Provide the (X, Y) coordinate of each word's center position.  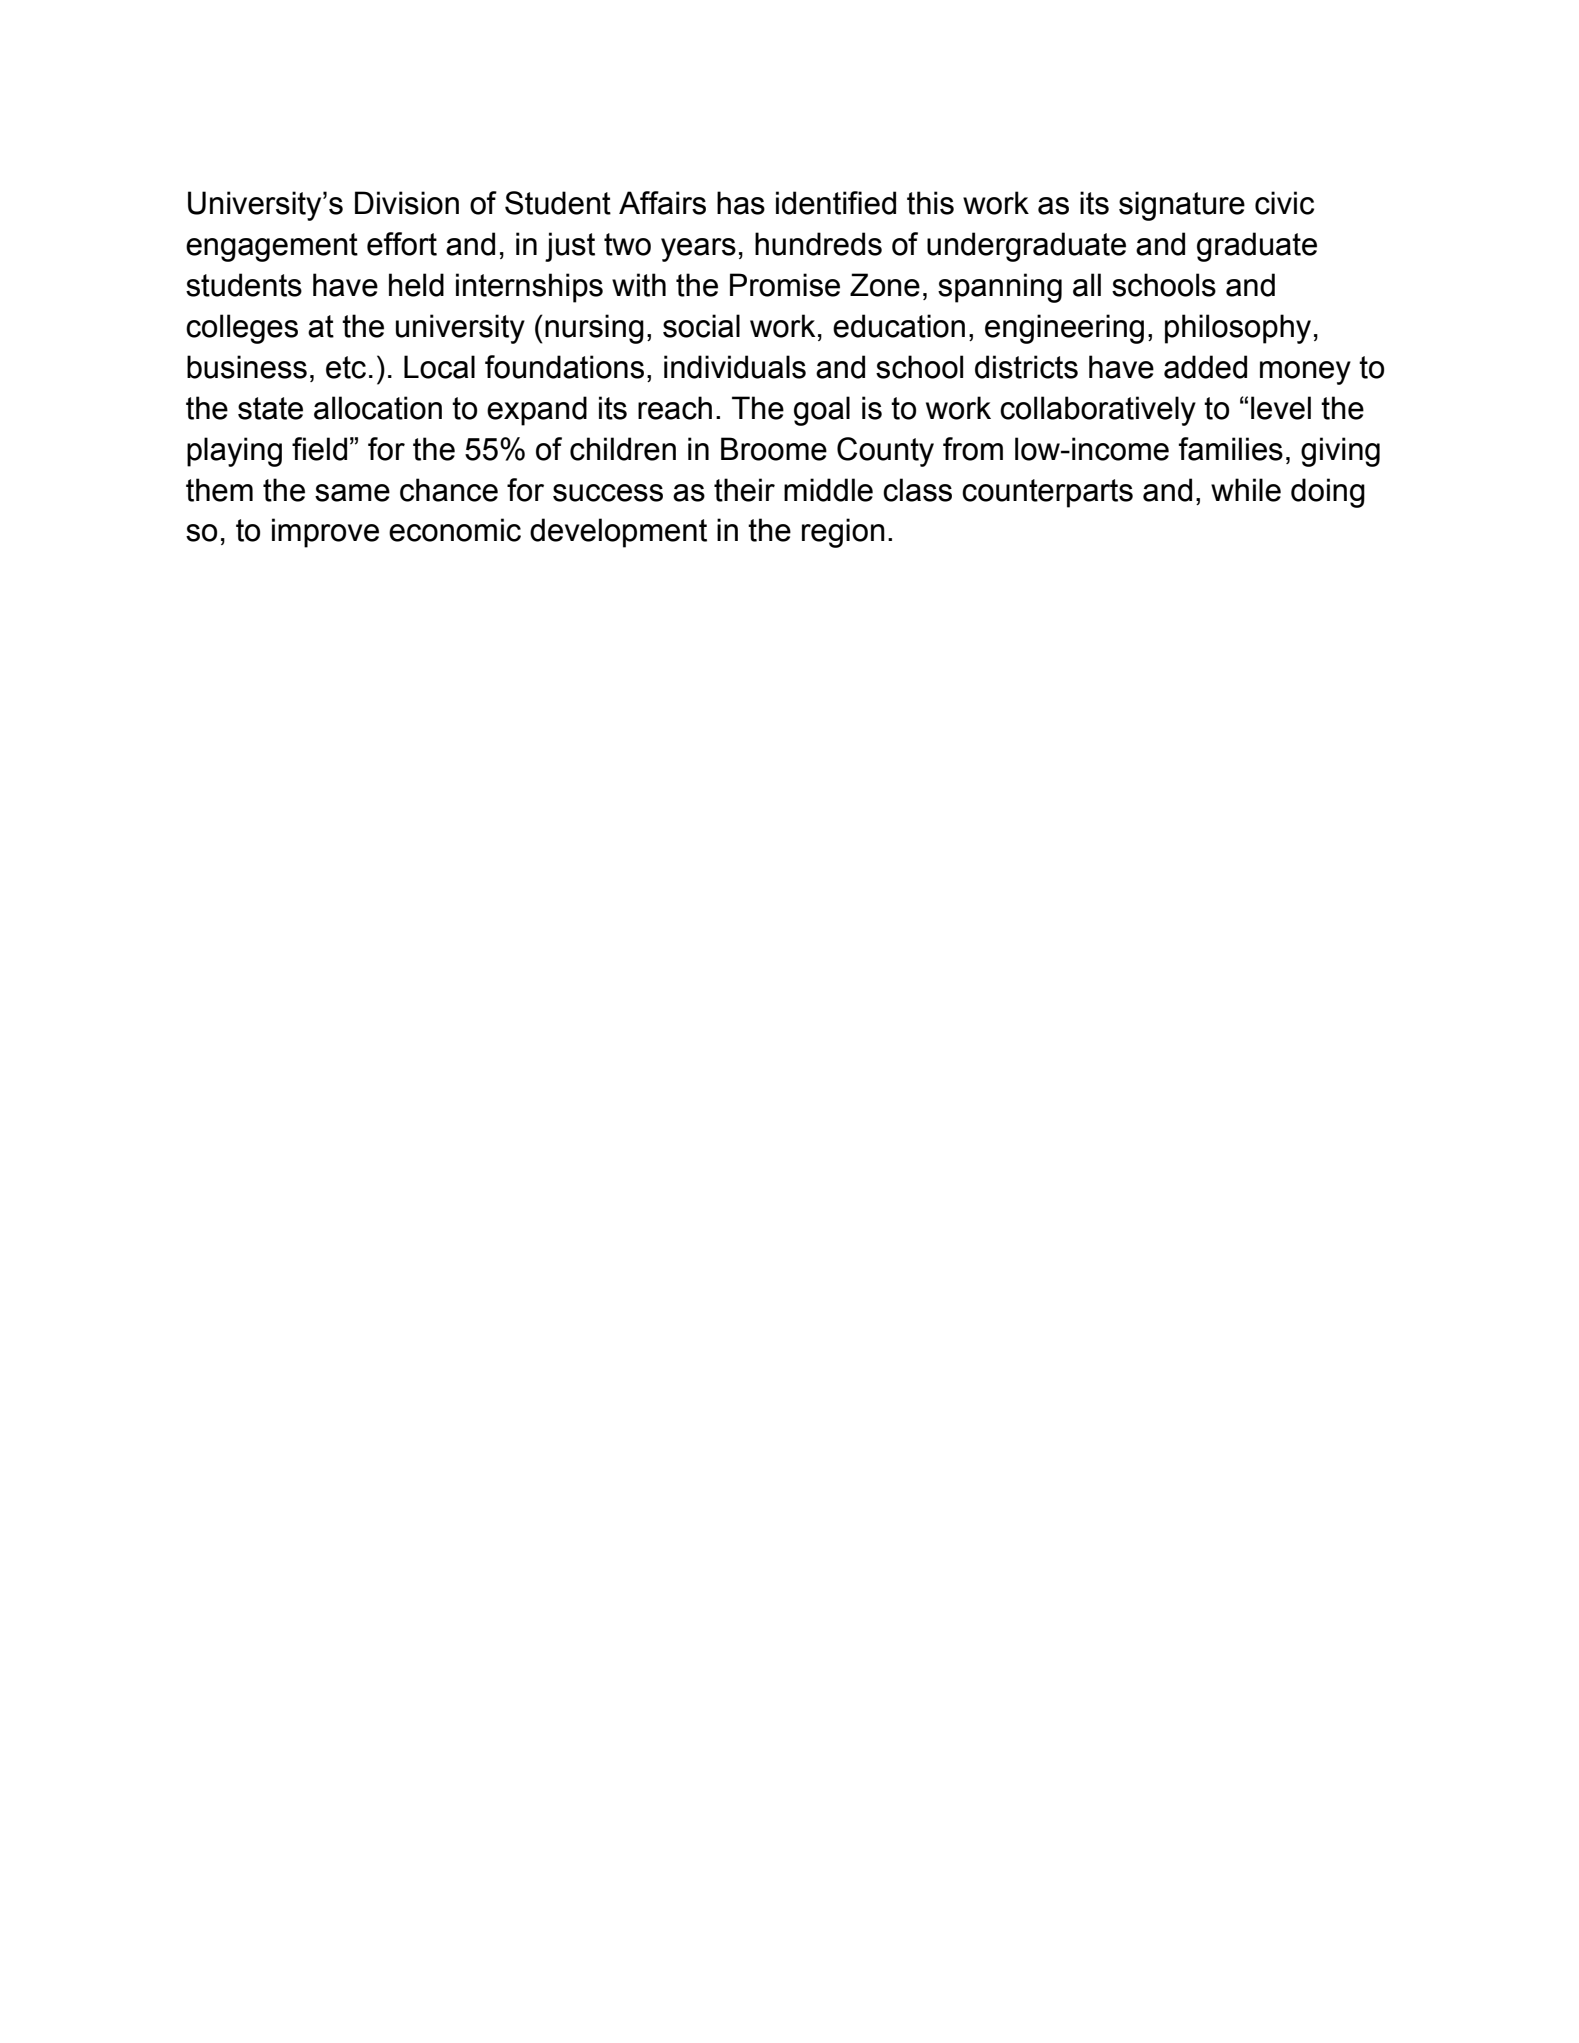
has (741, 203)
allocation (378, 408)
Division (407, 203)
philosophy (1238, 329)
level (1281, 408)
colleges (242, 329)
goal (822, 411)
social (701, 326)
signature (1182, 206)
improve (325, 533)
